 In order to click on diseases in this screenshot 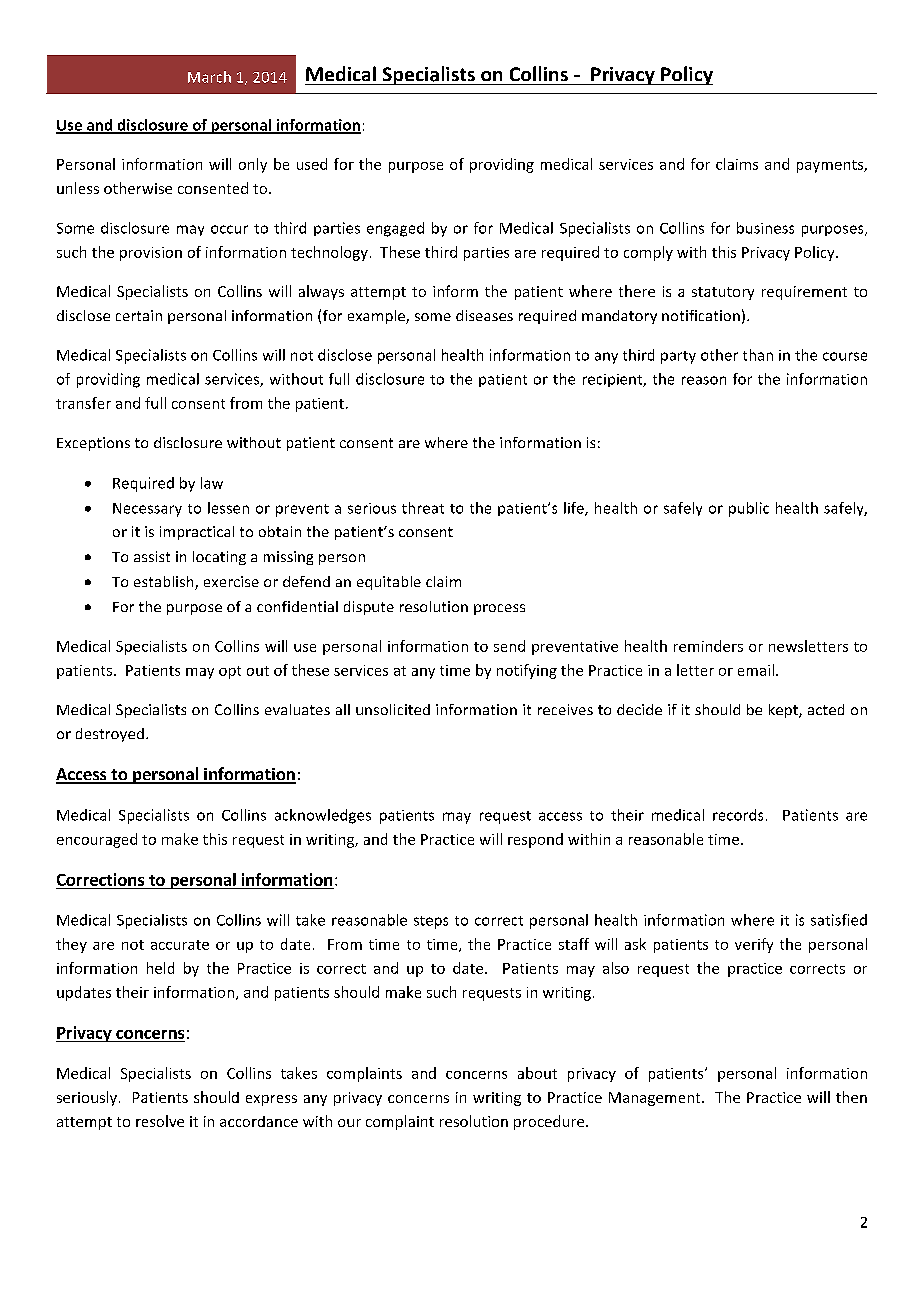, I will do `click(484, 315)`.
